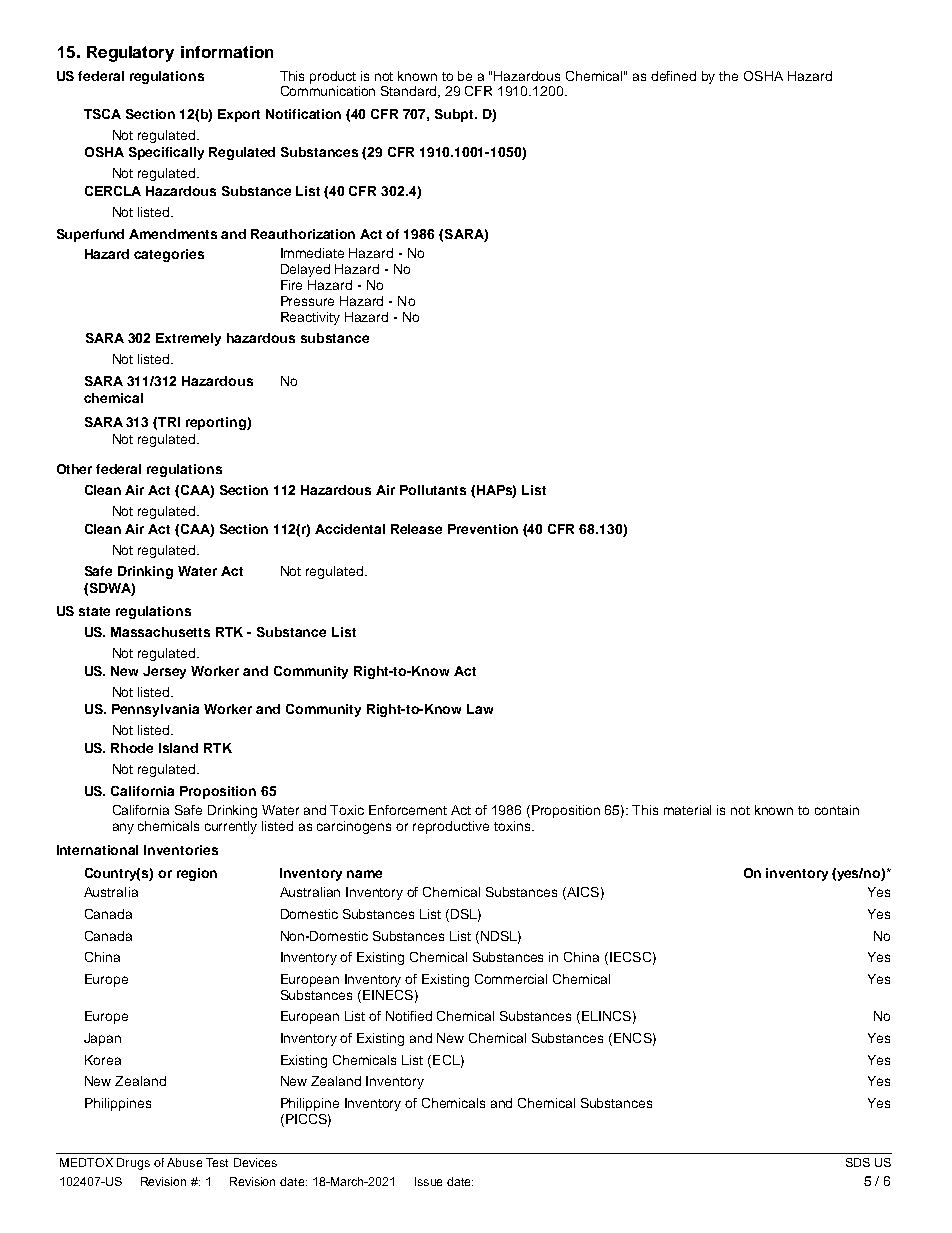  I want to click on Regulatory, so click(130, 54).
